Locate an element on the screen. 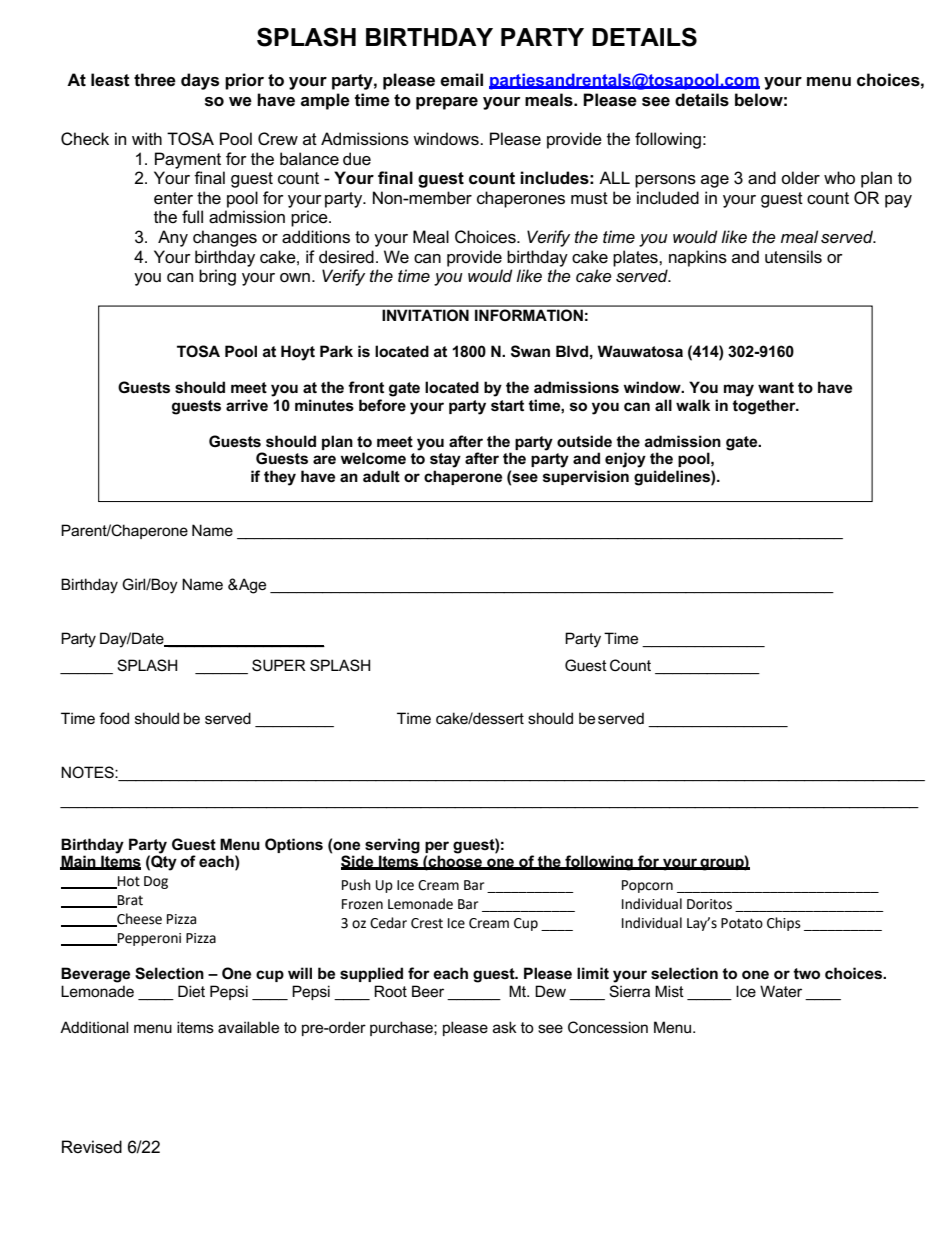 The width and height of the screenshot is (952, 1233). prepare is located at coordinates (447, 103).
